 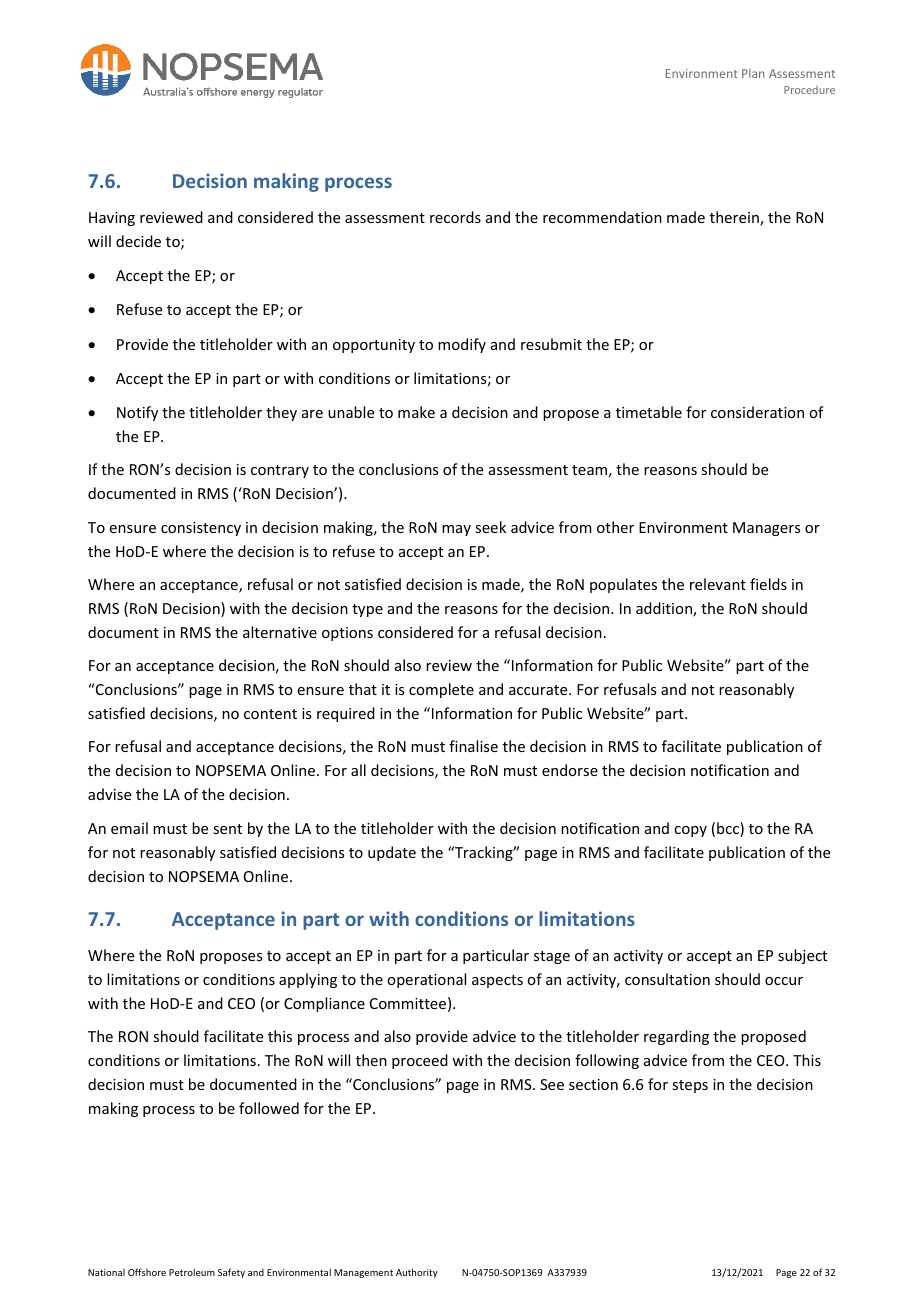 What do you see at coordinates (270, 714) in the screenshot?
I see `content` at bounding box center [270, 714].
